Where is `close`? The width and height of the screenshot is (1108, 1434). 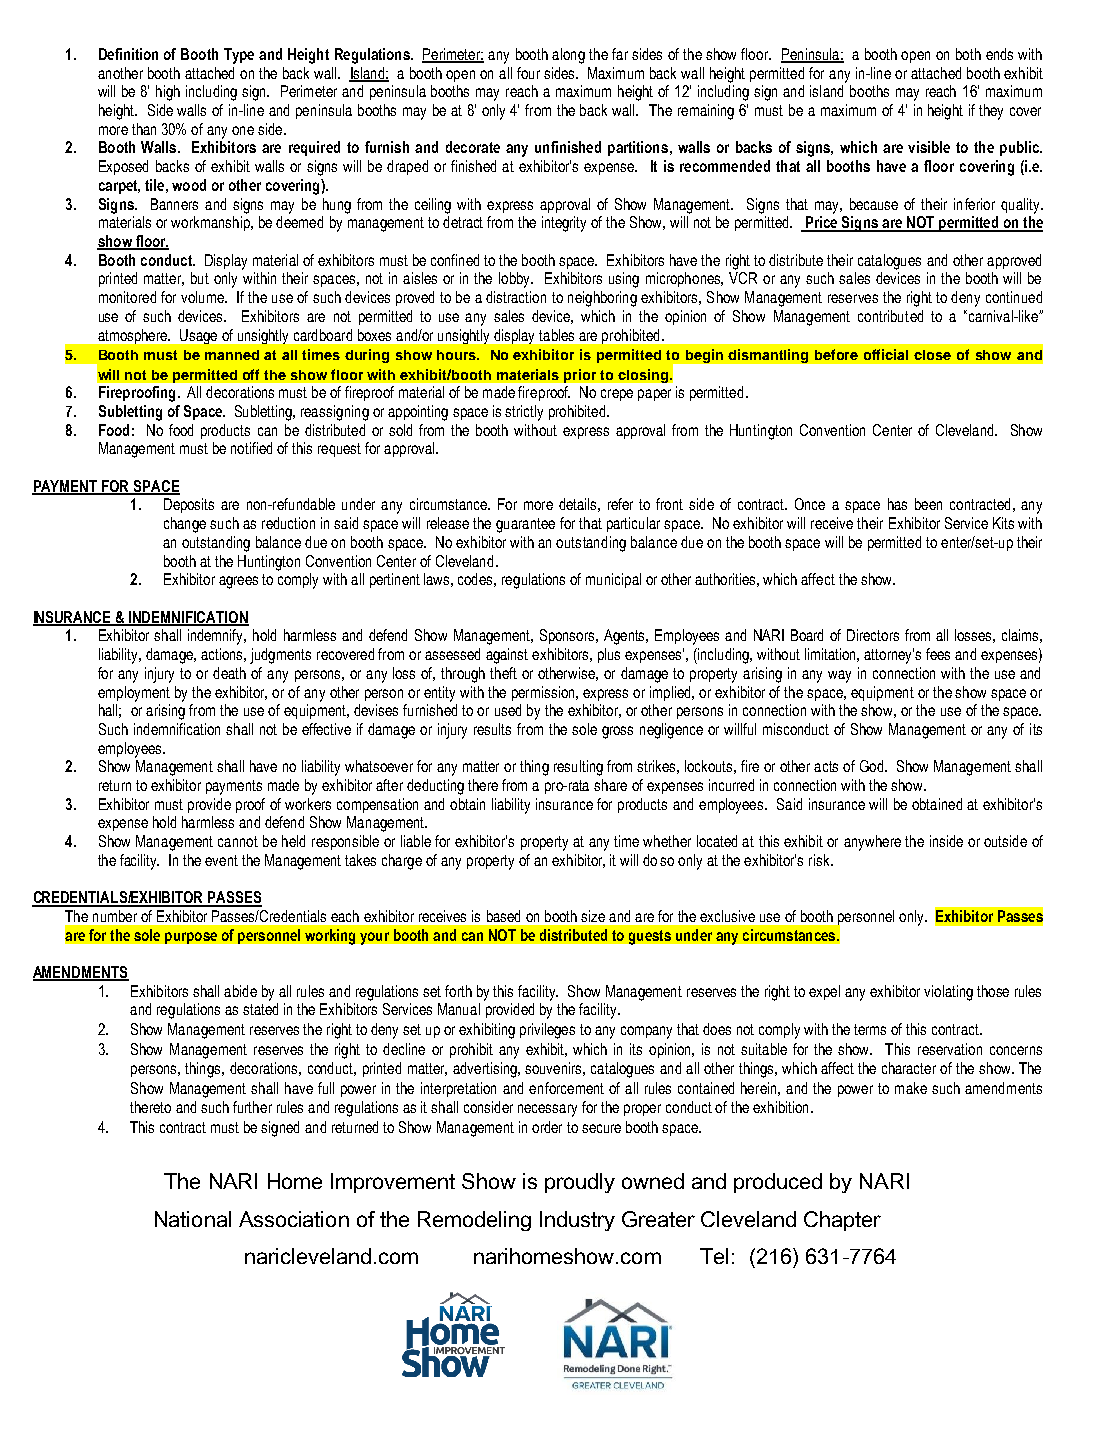 close is located at coordinates (932, 355).
